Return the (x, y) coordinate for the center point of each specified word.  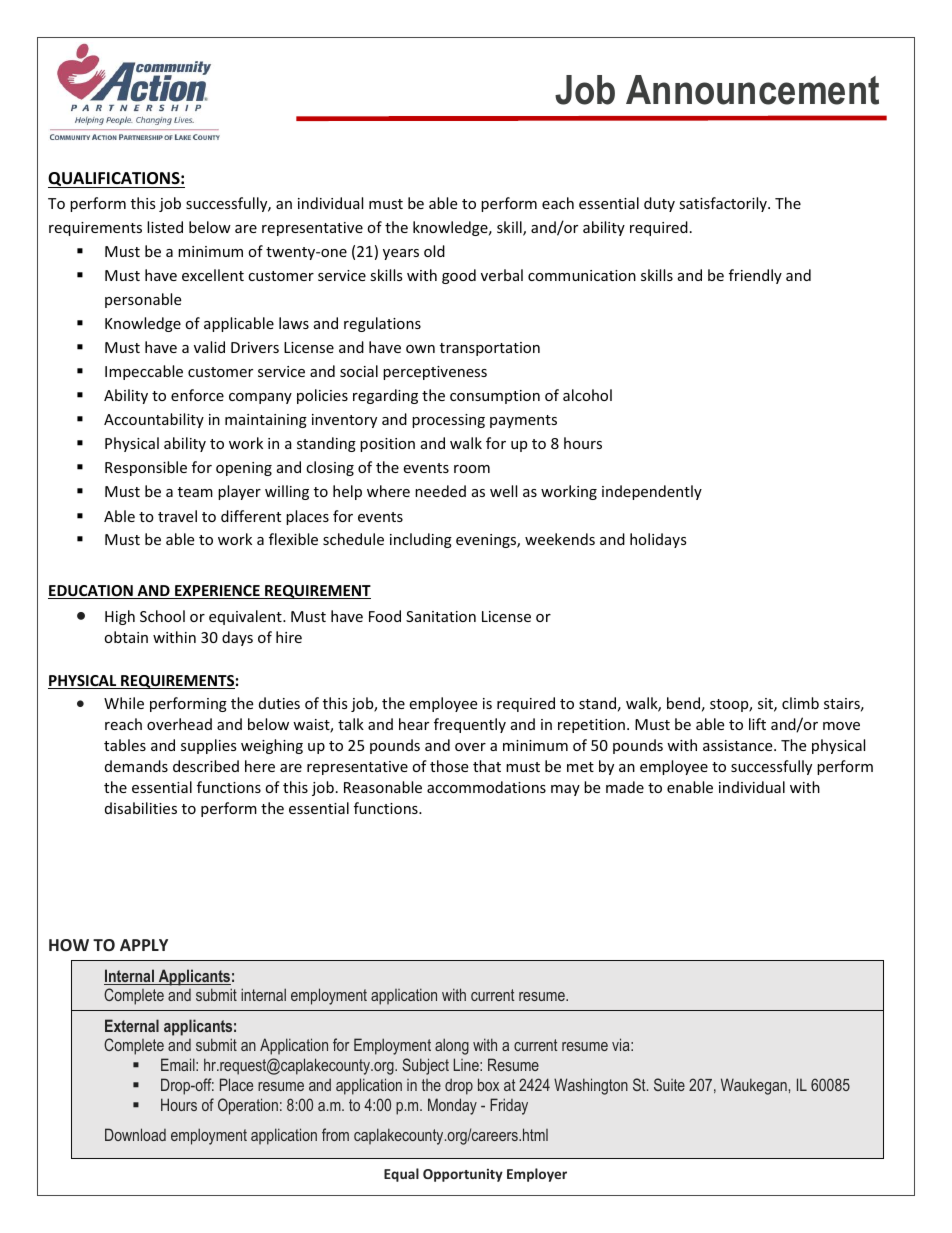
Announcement (752, 90)
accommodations (486, 787)
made (625, 787)
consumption (495, 397)
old (434, 251)
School (162, 616)
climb (800, 703)
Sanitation (441, 616)
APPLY (144, 945)
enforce (197, 395)
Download (135, 1134)
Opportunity (463, 1175)
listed (165, 227)
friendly (755, 276)
